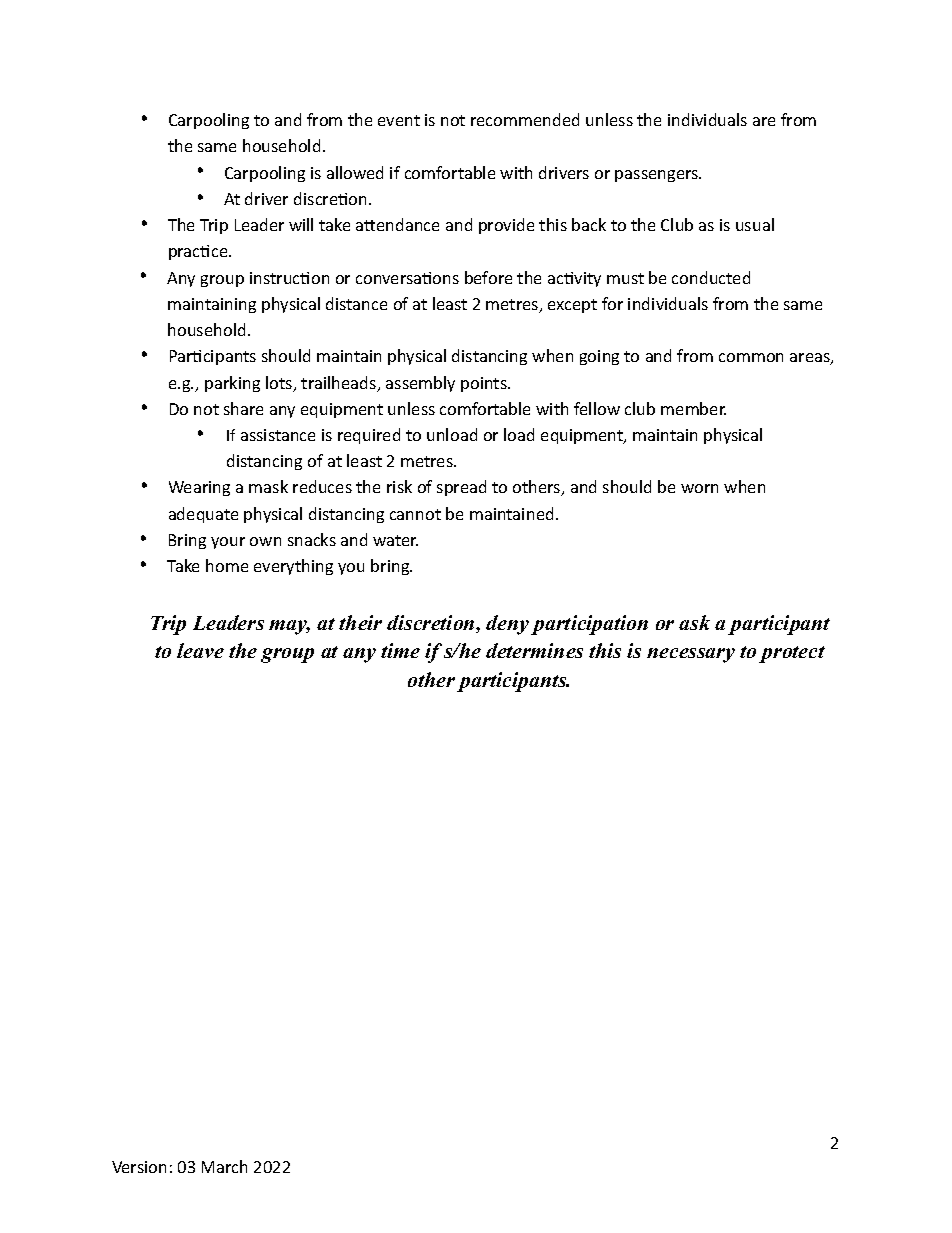 This screenshot has height=1233, width=952. I want to click on recommended, so click(525, 119).
